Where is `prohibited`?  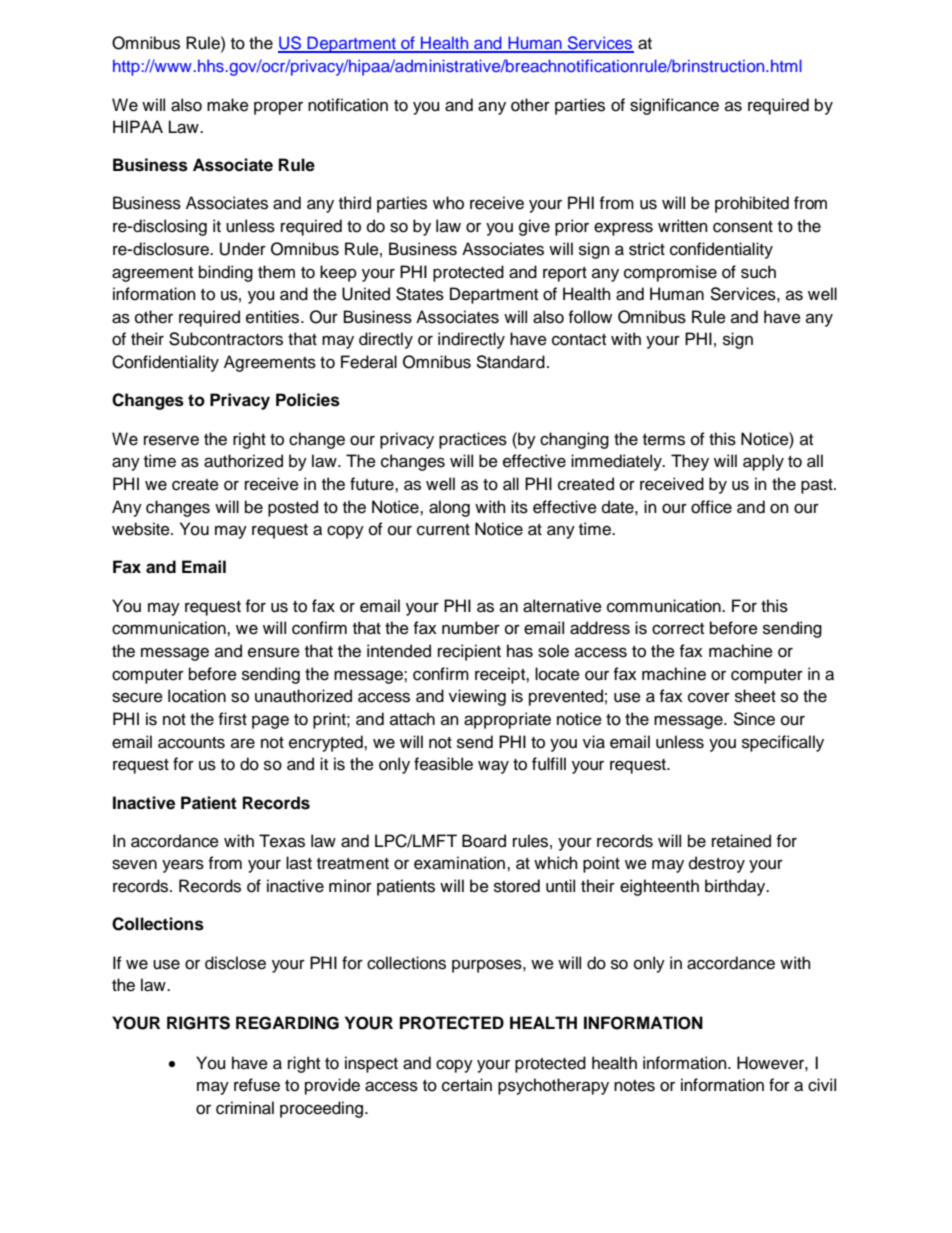 prohibited is located at coordinates (752, 204).
